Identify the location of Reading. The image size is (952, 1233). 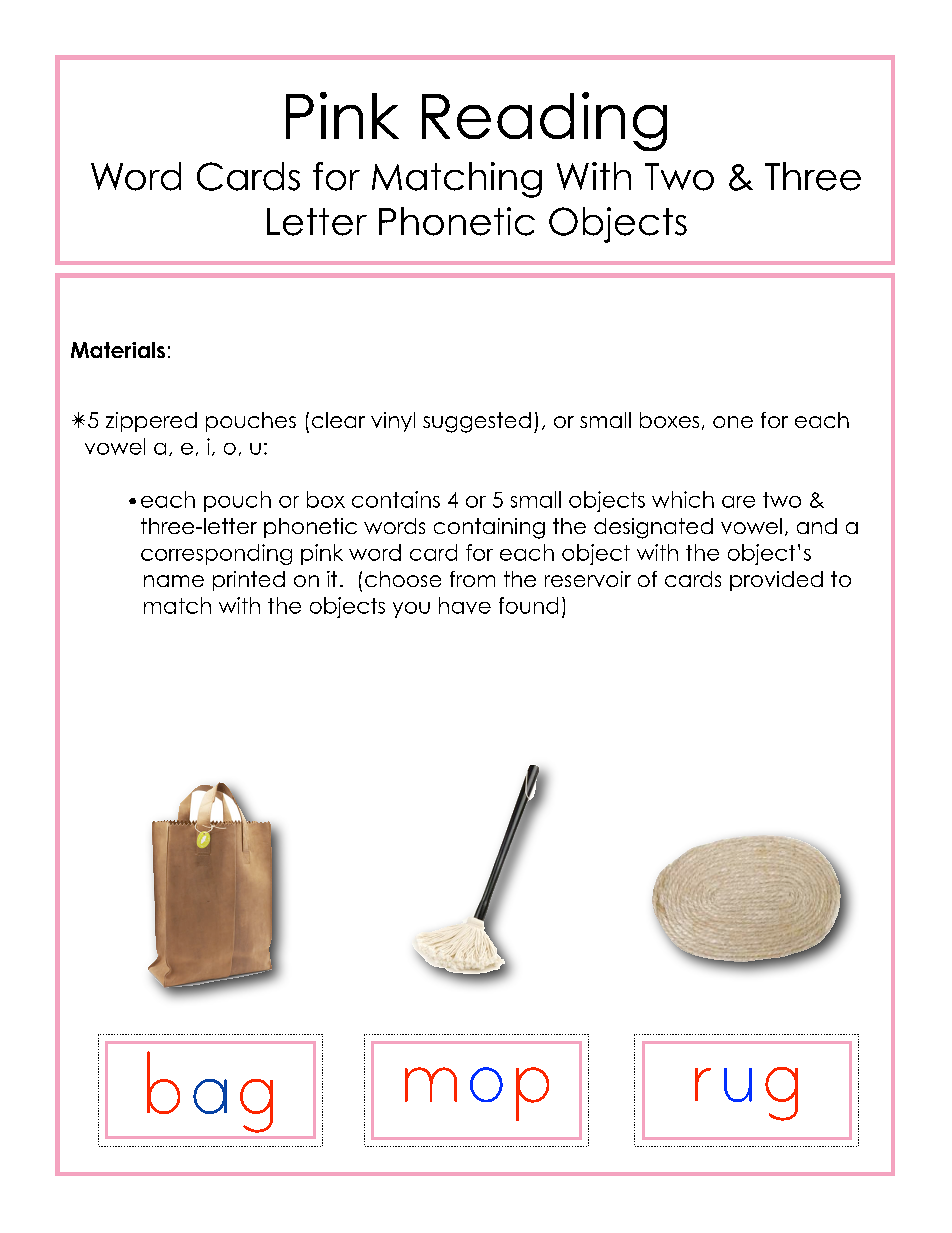
(544, 121).
